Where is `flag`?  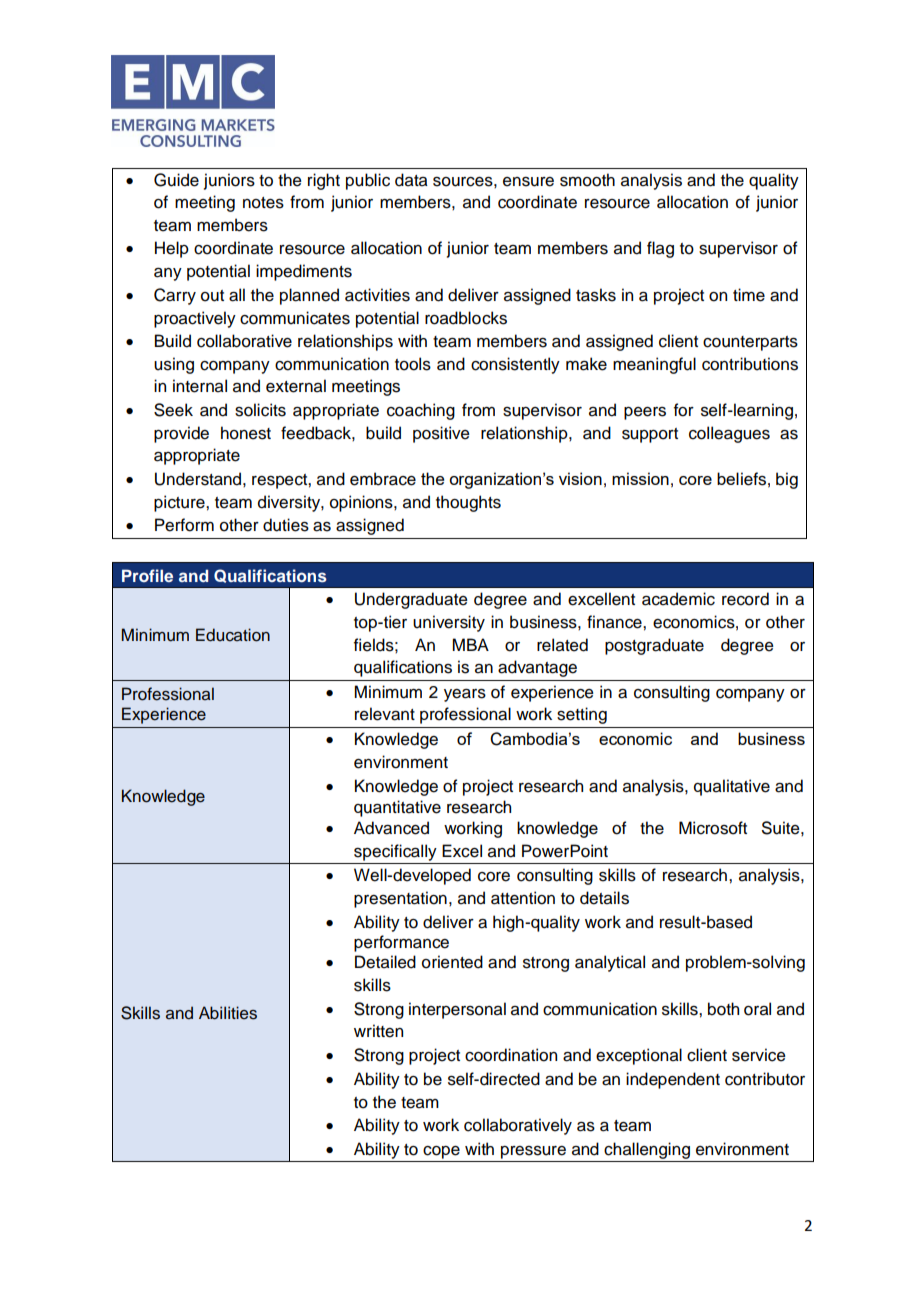 flag is located at coordinates (660, 249).
